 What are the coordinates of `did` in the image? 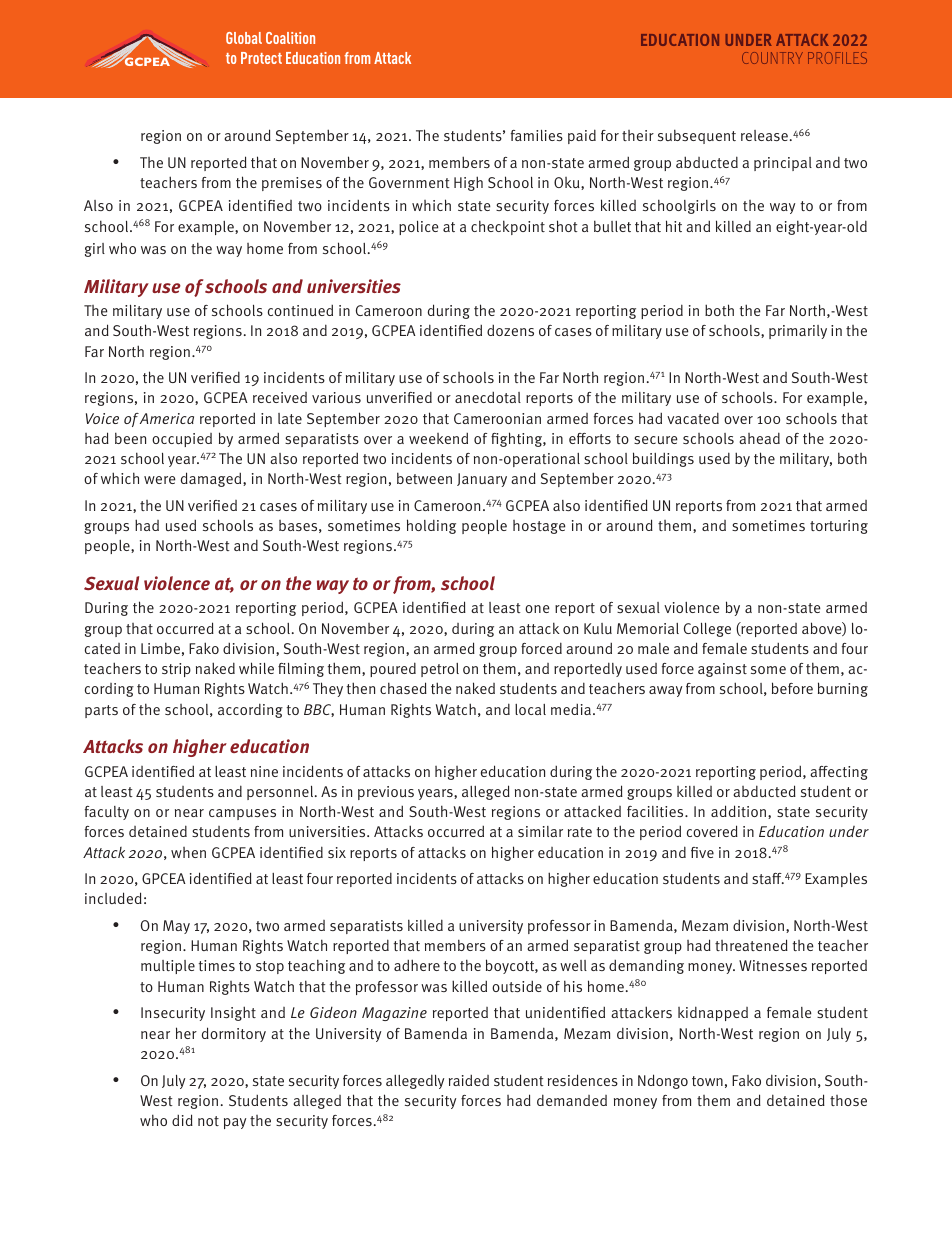 It's located at (182, 1120).
